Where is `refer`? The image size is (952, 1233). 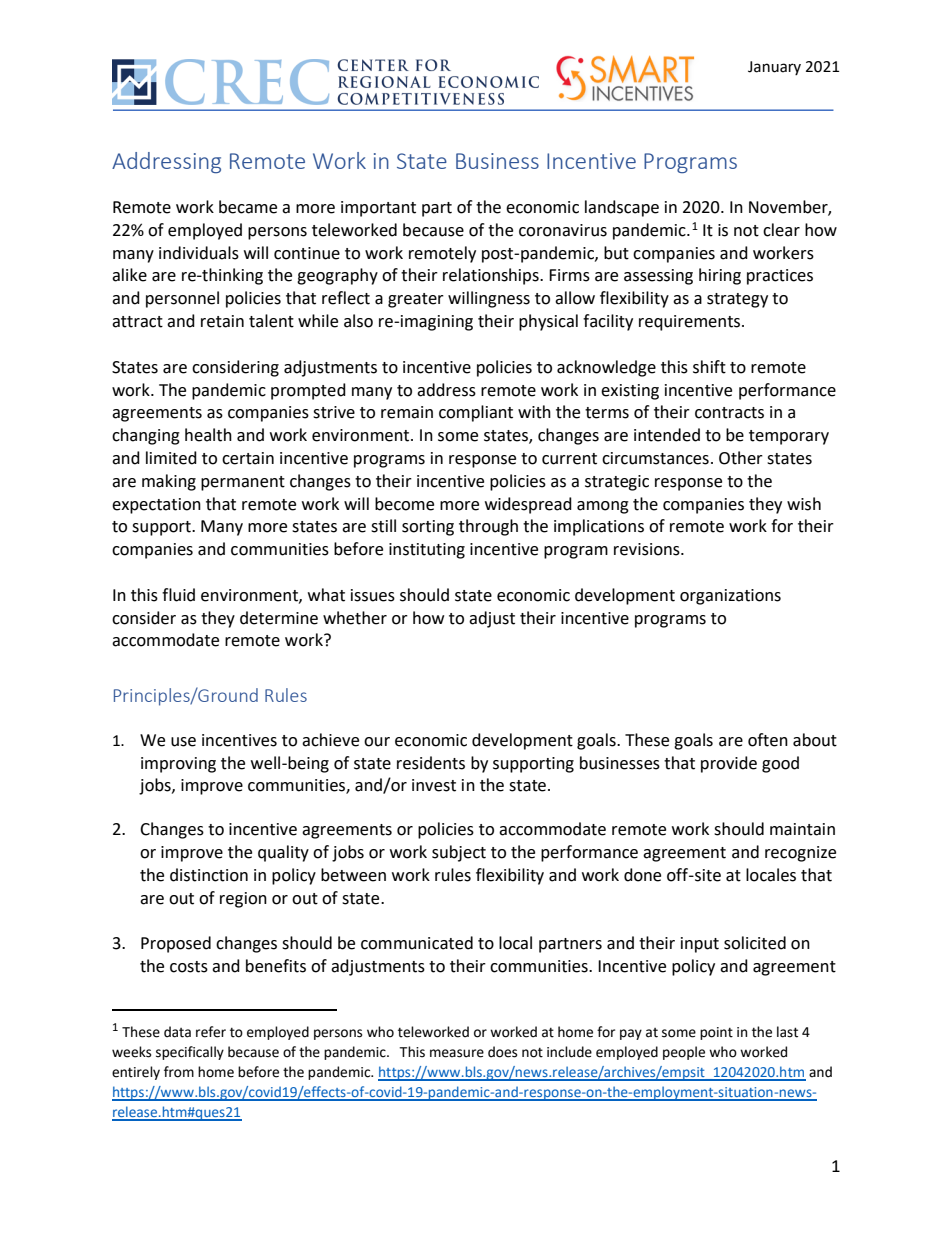
refer is located at coordinates (211, 1032).
